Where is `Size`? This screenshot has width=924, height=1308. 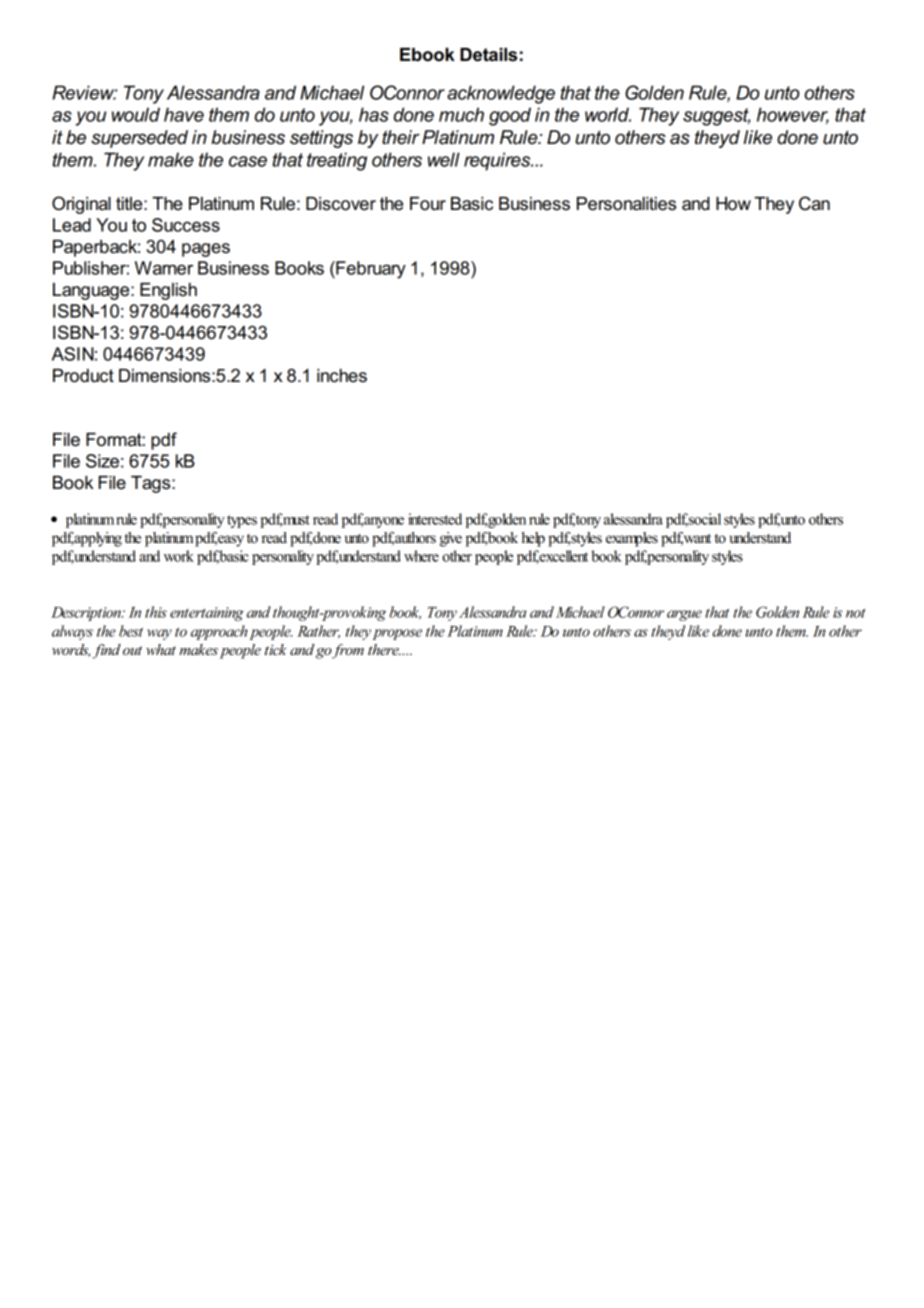 Size is located at coordinates (102, 461).
